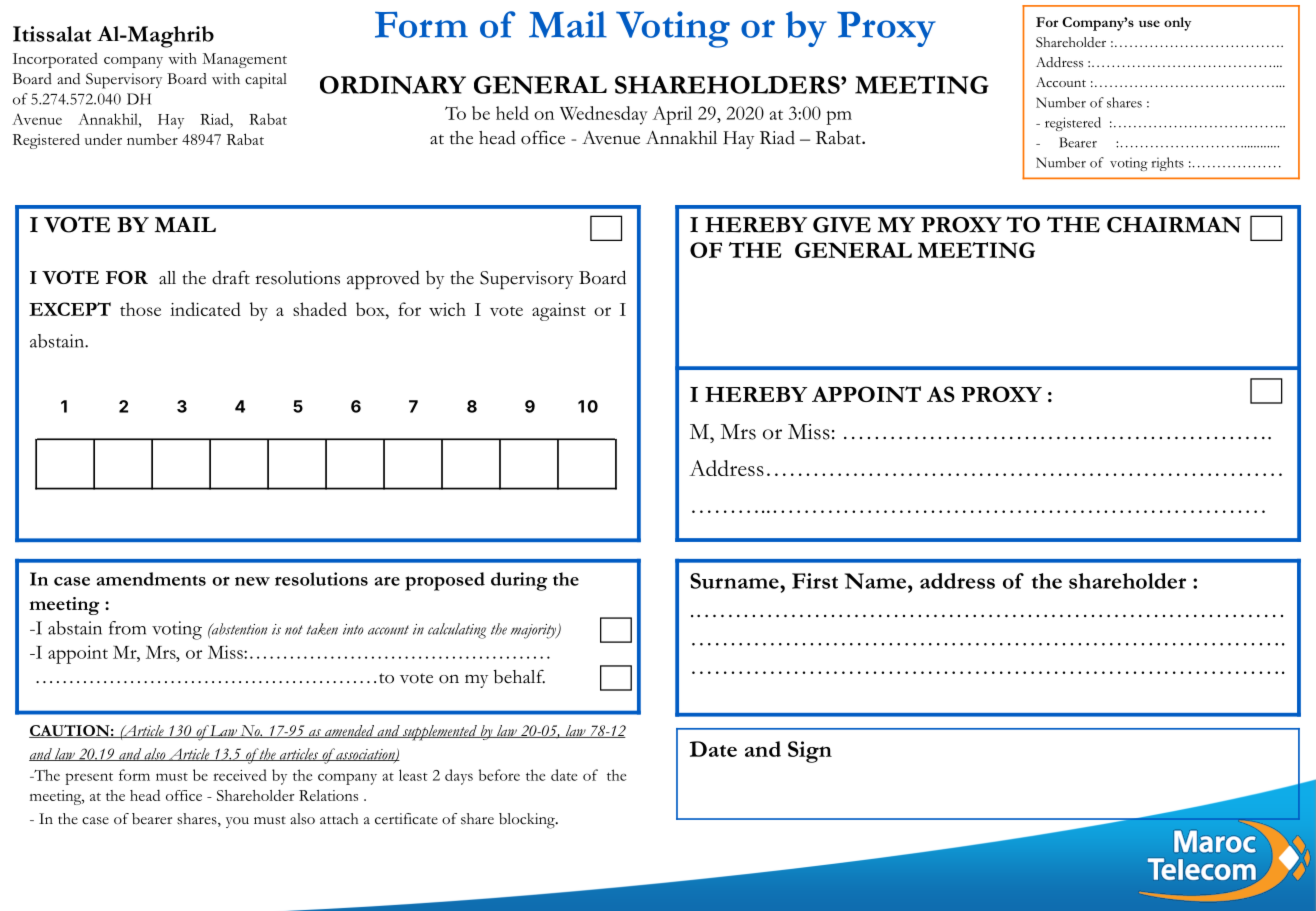  I want to click on against, so click(559, 312).
